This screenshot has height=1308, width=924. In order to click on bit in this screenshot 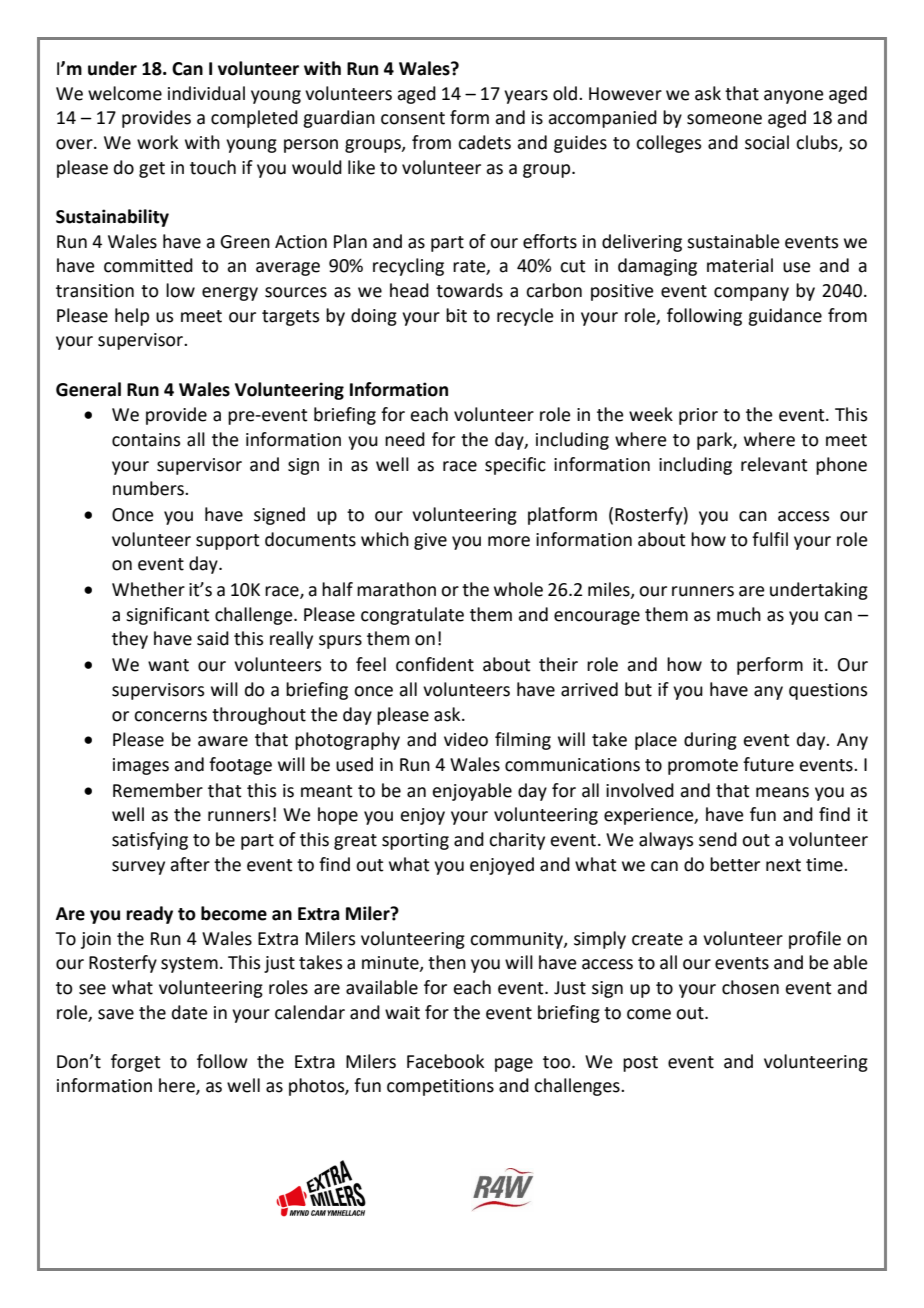, I will do `click(456, 315)`.
